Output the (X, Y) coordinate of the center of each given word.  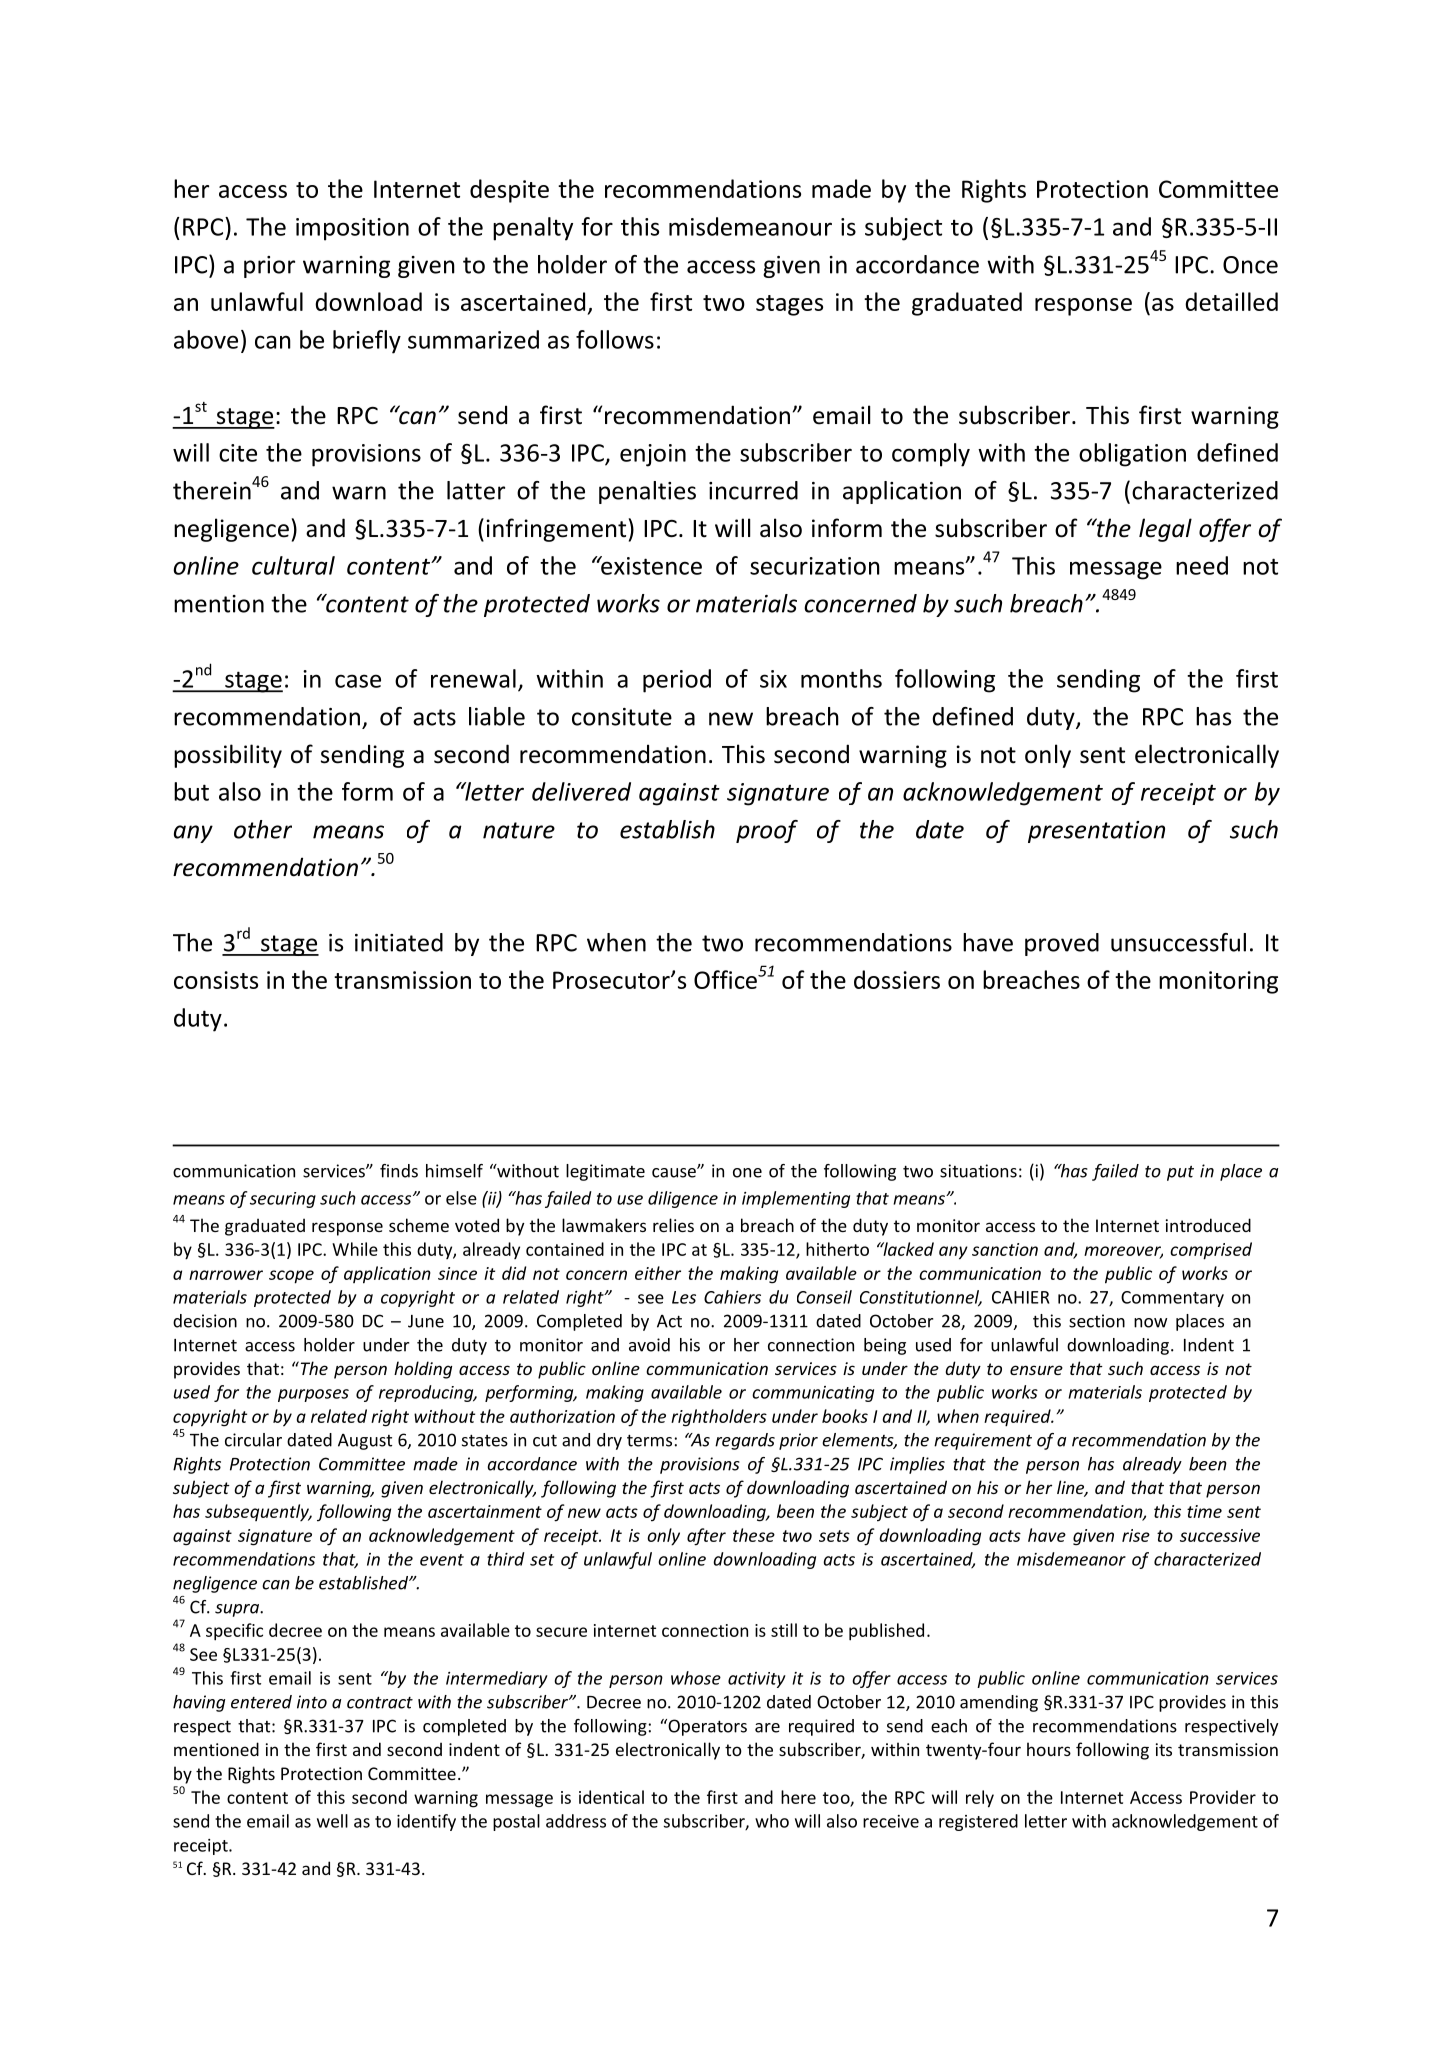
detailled (1231, 301)
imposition (352, 229)
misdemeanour (750, 226)
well (332, 1821)
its (1164, 1749)
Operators (706, 1727)
